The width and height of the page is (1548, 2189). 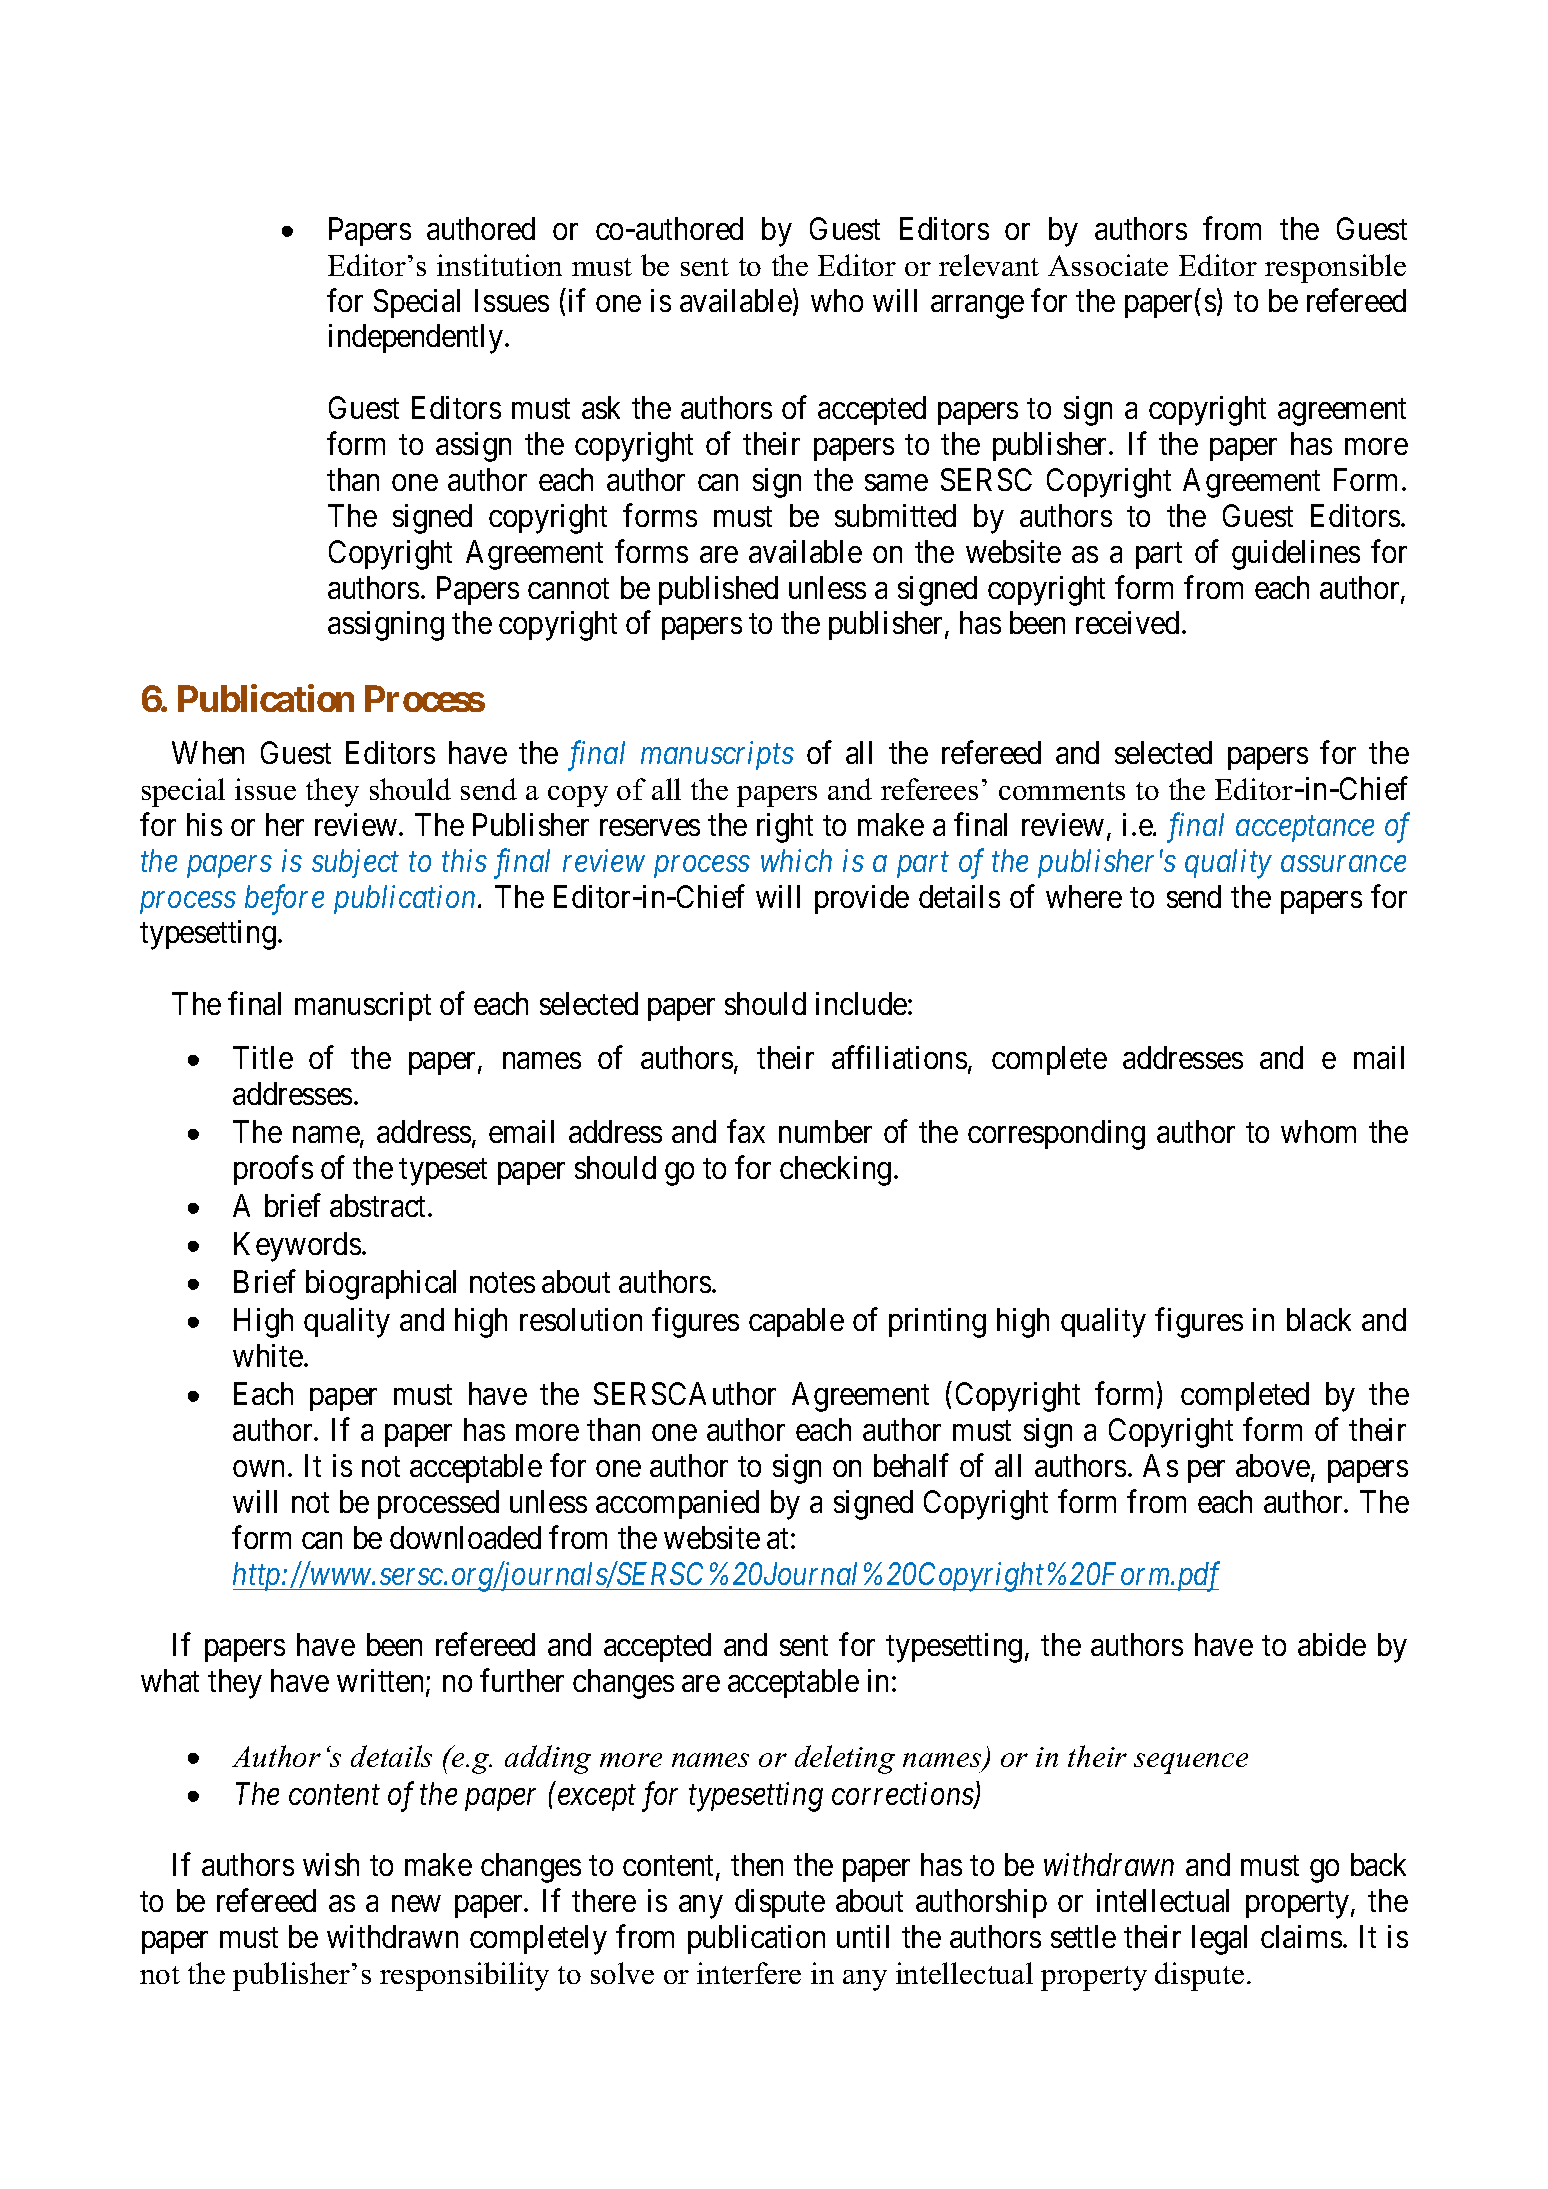 What do you see at coordinates (331, 1864) in the page?
I see `wish` at bounding box center [331, 1864].
